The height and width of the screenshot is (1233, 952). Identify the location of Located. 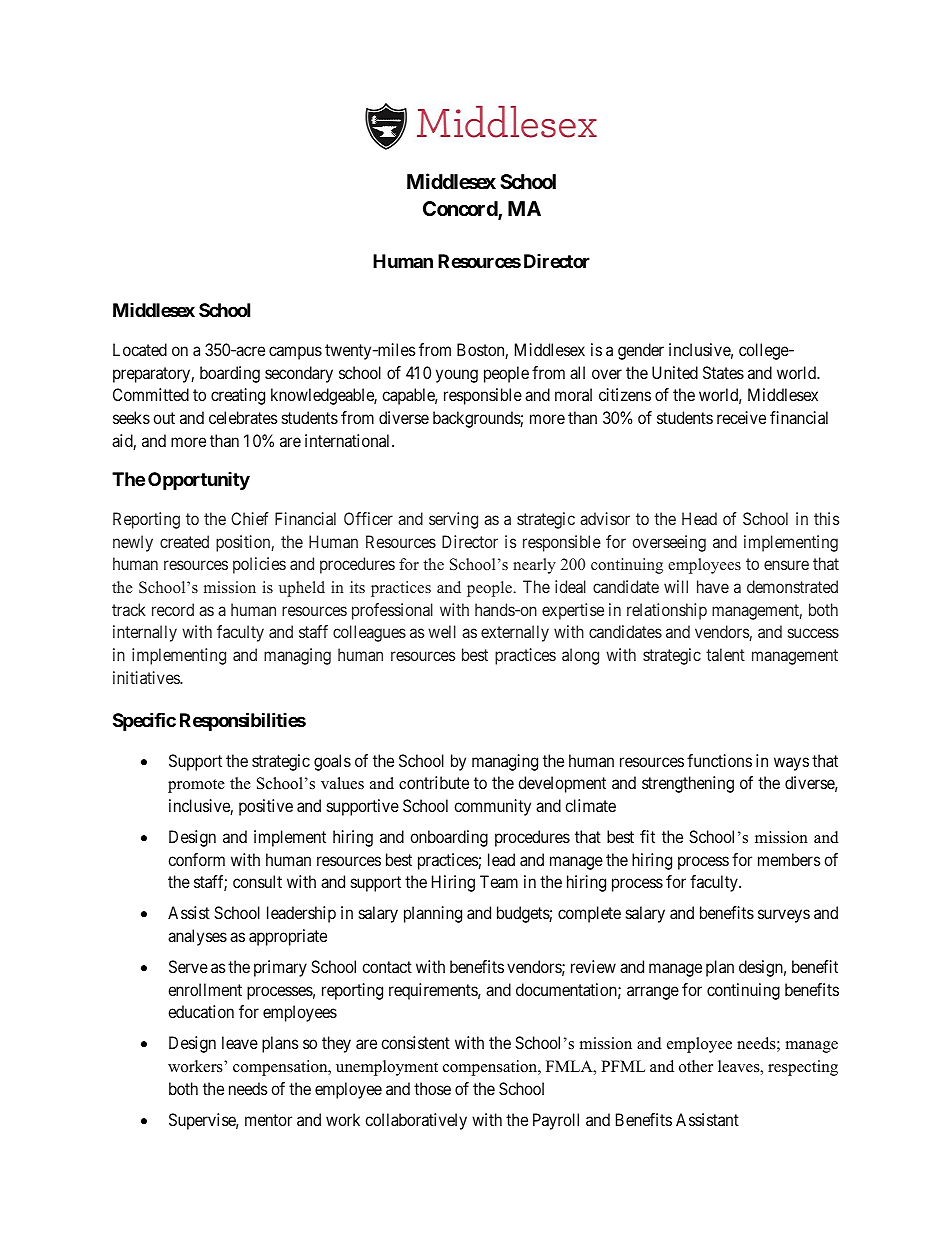
(140, 349).
